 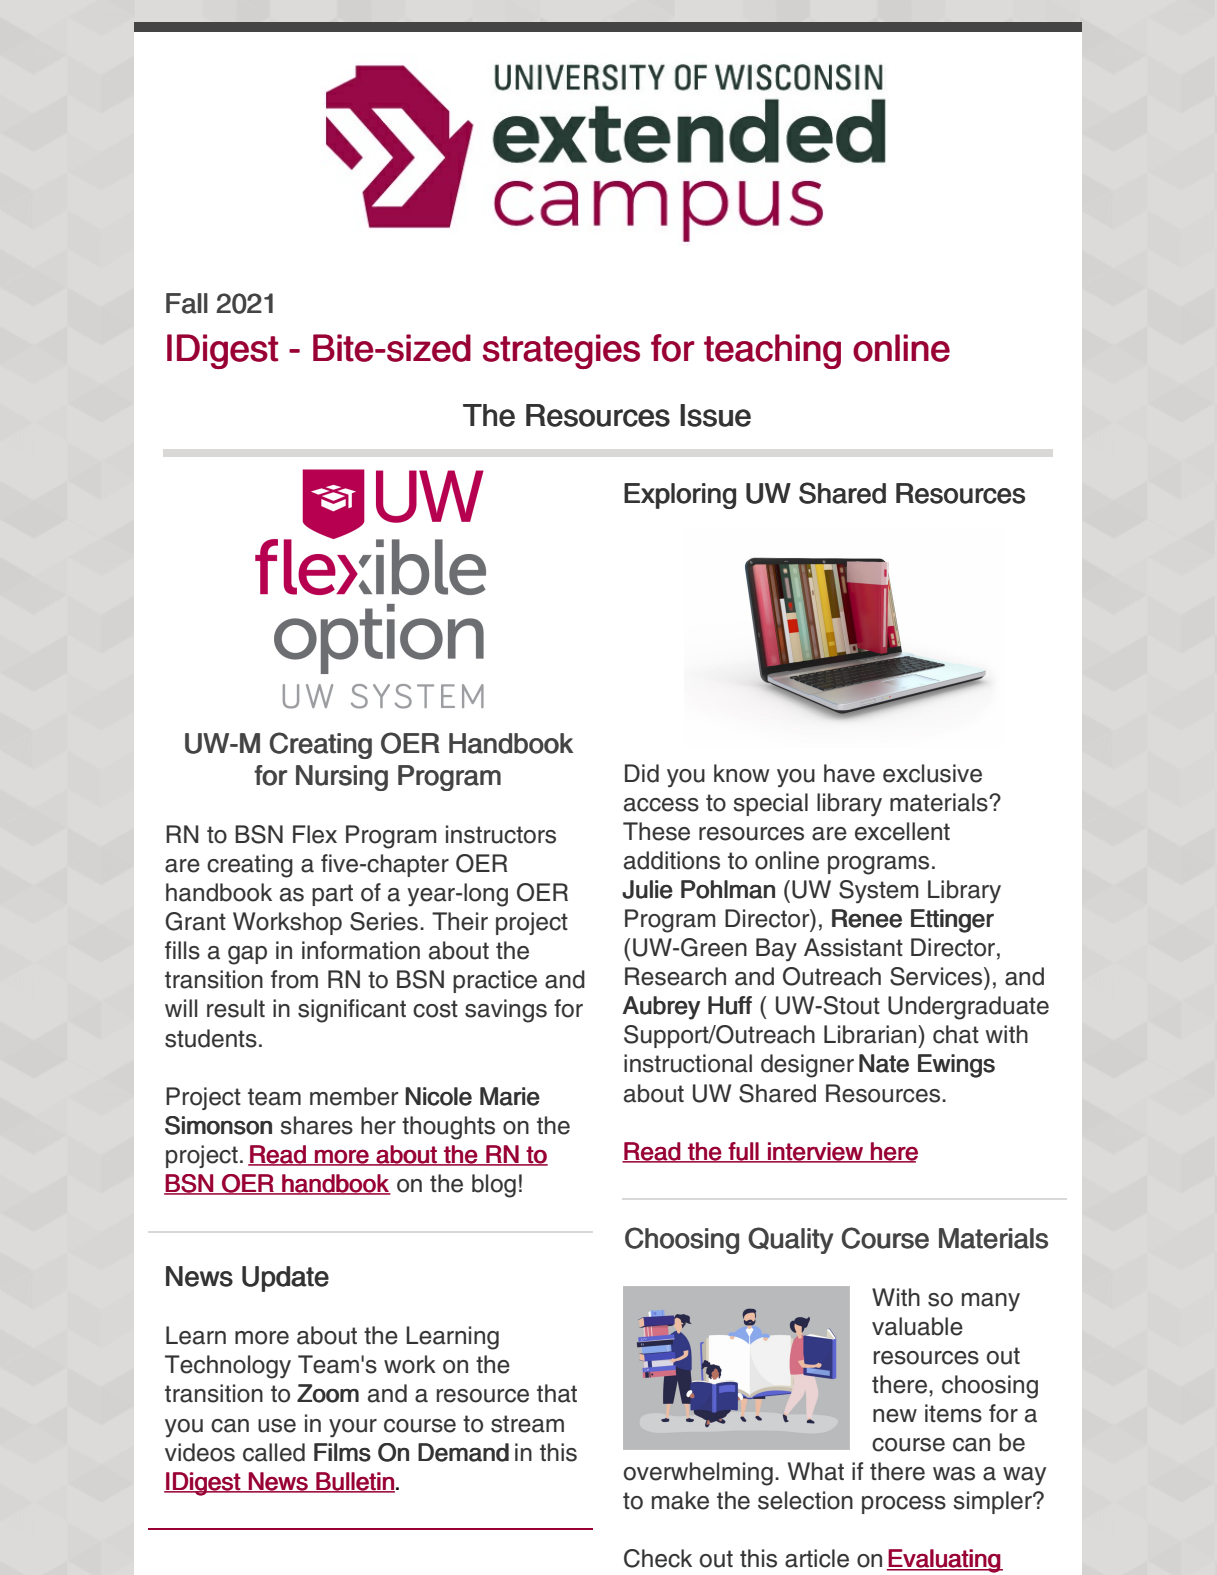 What do you see at coordinates (904, 1505) in the screenshot?
I see `process` at bounding box center [904, 1505].
